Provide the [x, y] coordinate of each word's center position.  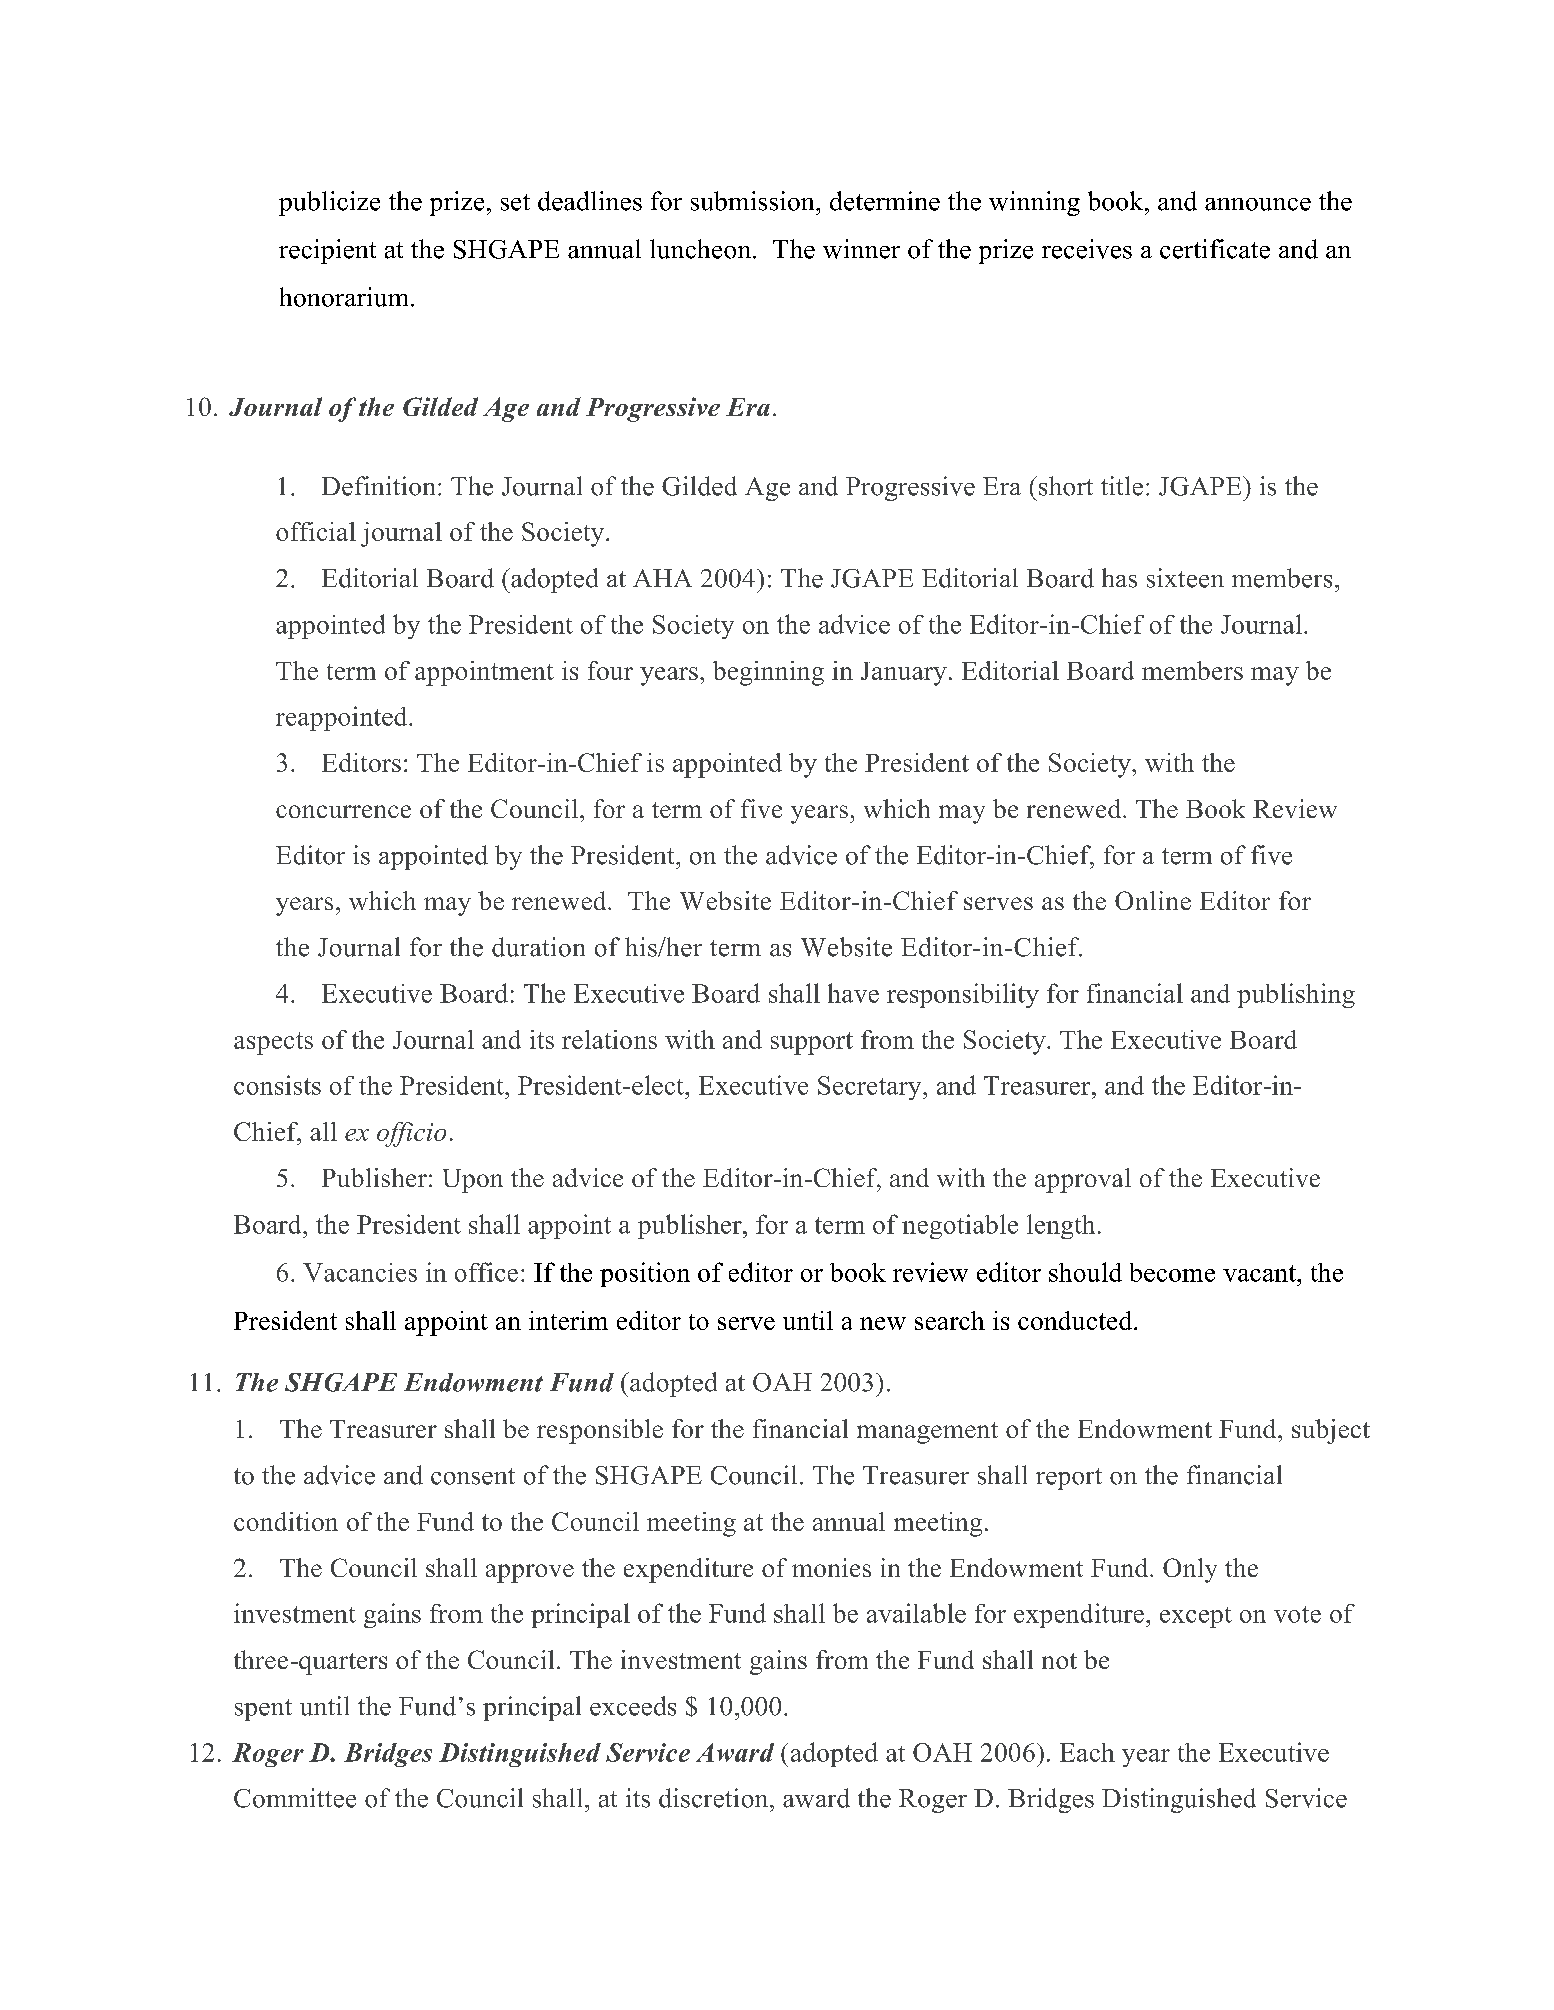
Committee [295, 1798]
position [645, 1274]
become [1172, 1272]
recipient [327, 251]
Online [1153, 900]
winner [861, 249]
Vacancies [360, 1272]
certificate [1215, 249]
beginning [768, 673]
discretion [715, 1798]
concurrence [343, 811]
